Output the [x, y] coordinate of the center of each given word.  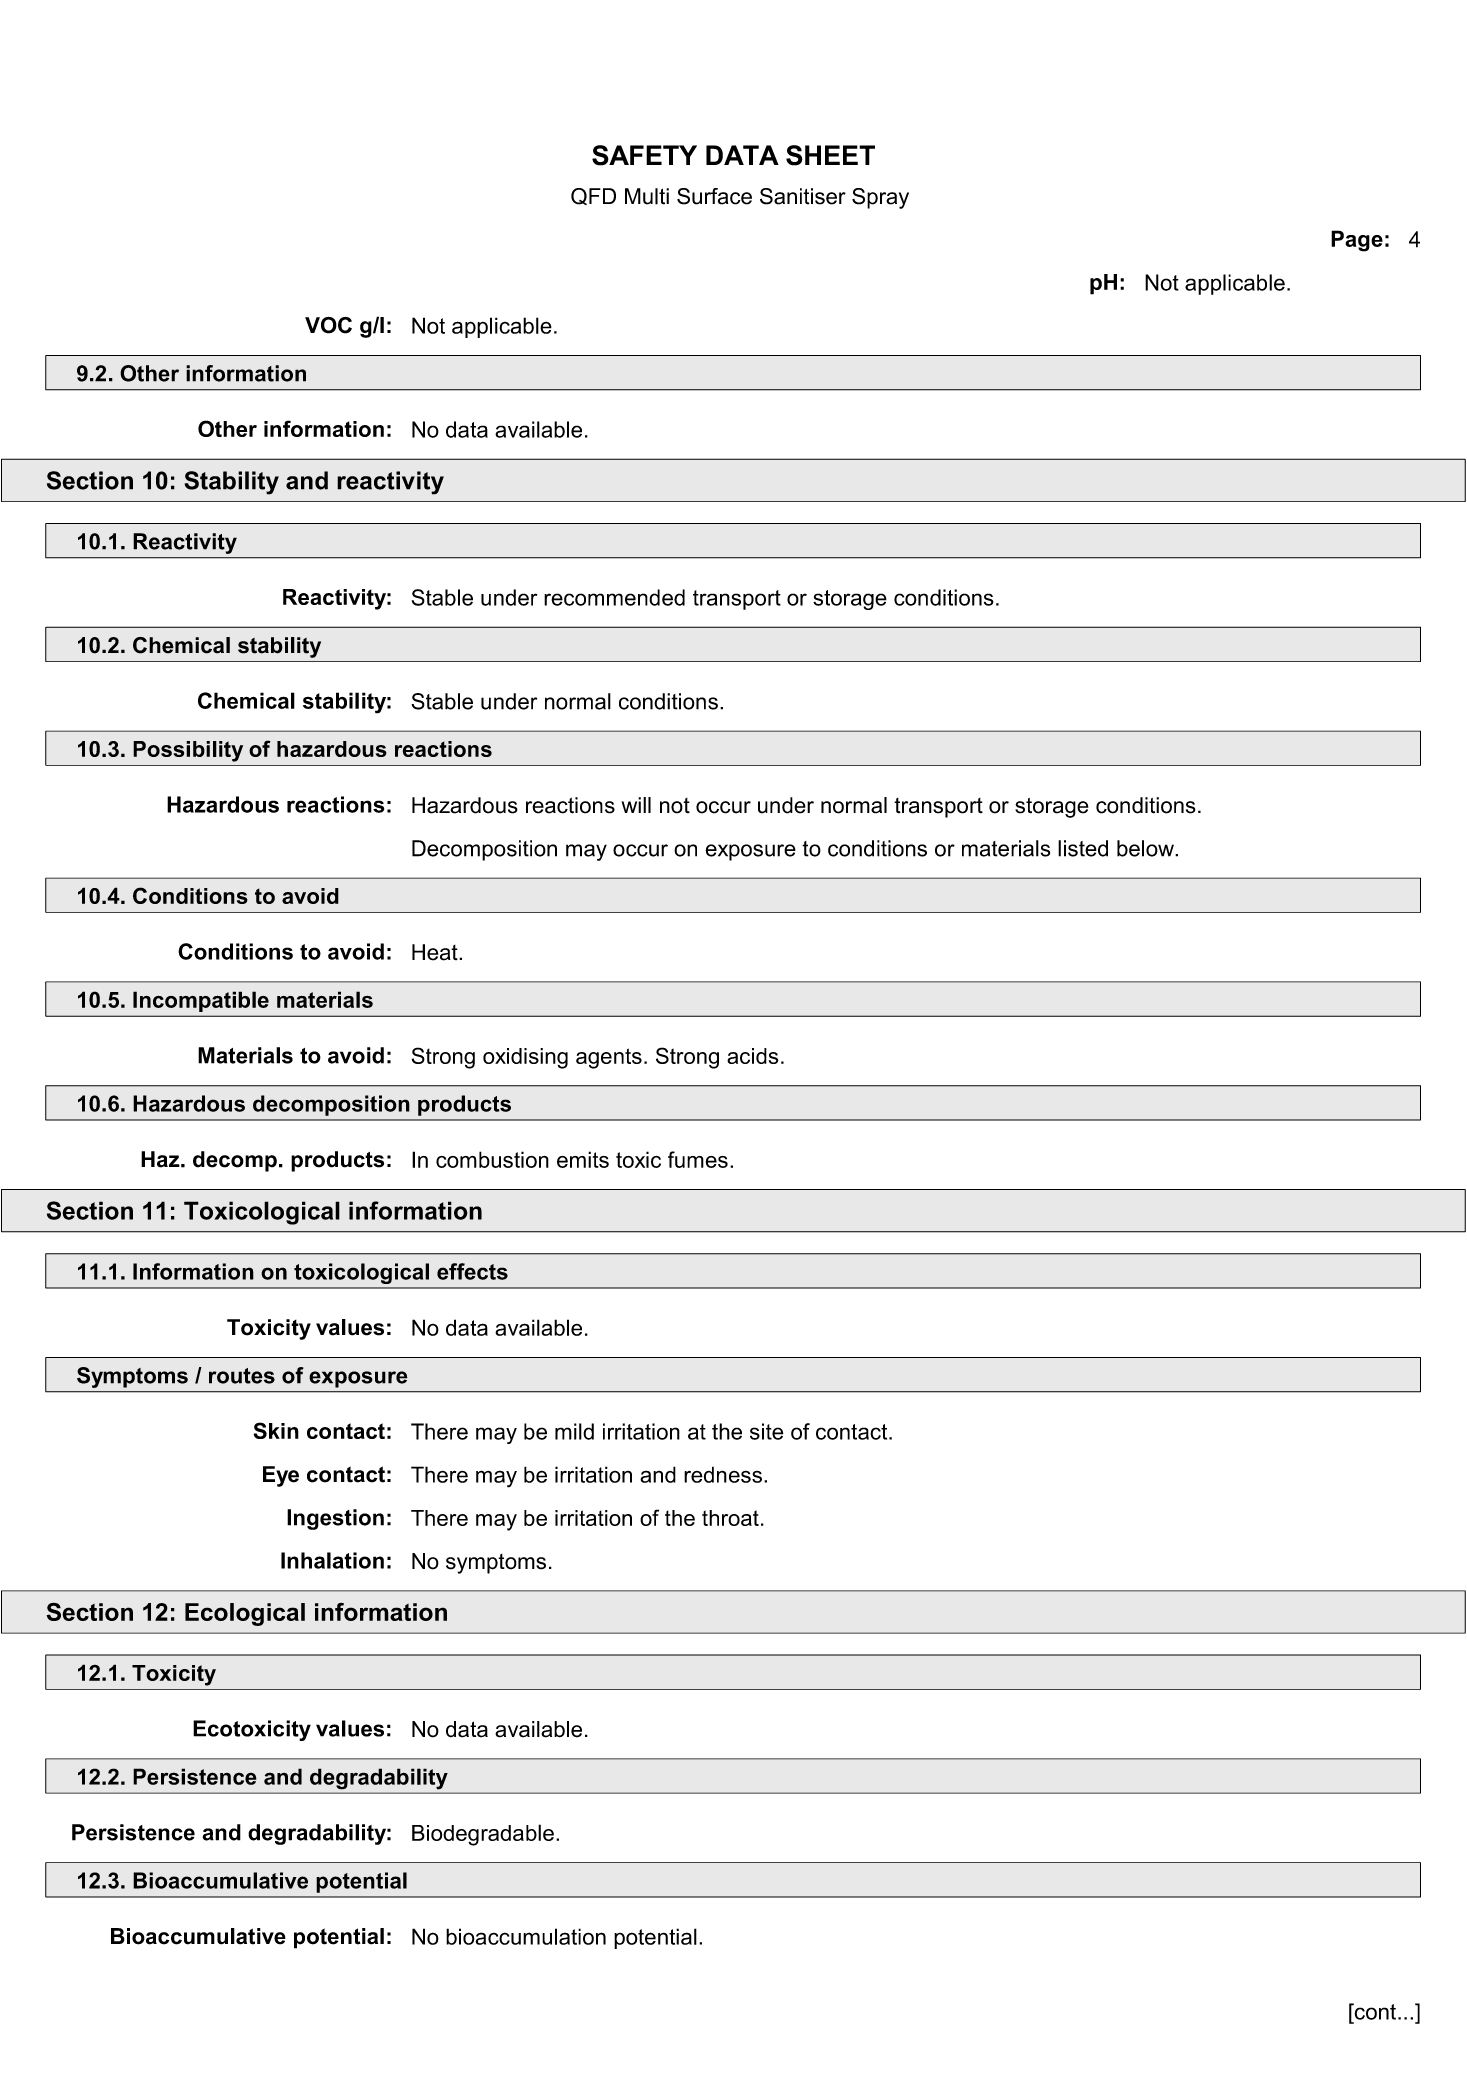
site [767, 1431]
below [1146, 848]
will [636, 805]
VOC [328, 325]
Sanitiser [803, 196]
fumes [698, 1159]
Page [1357, 241]
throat [730, 1518]
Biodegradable [483, 1835]
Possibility [188, 751]
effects [472, 1271]
